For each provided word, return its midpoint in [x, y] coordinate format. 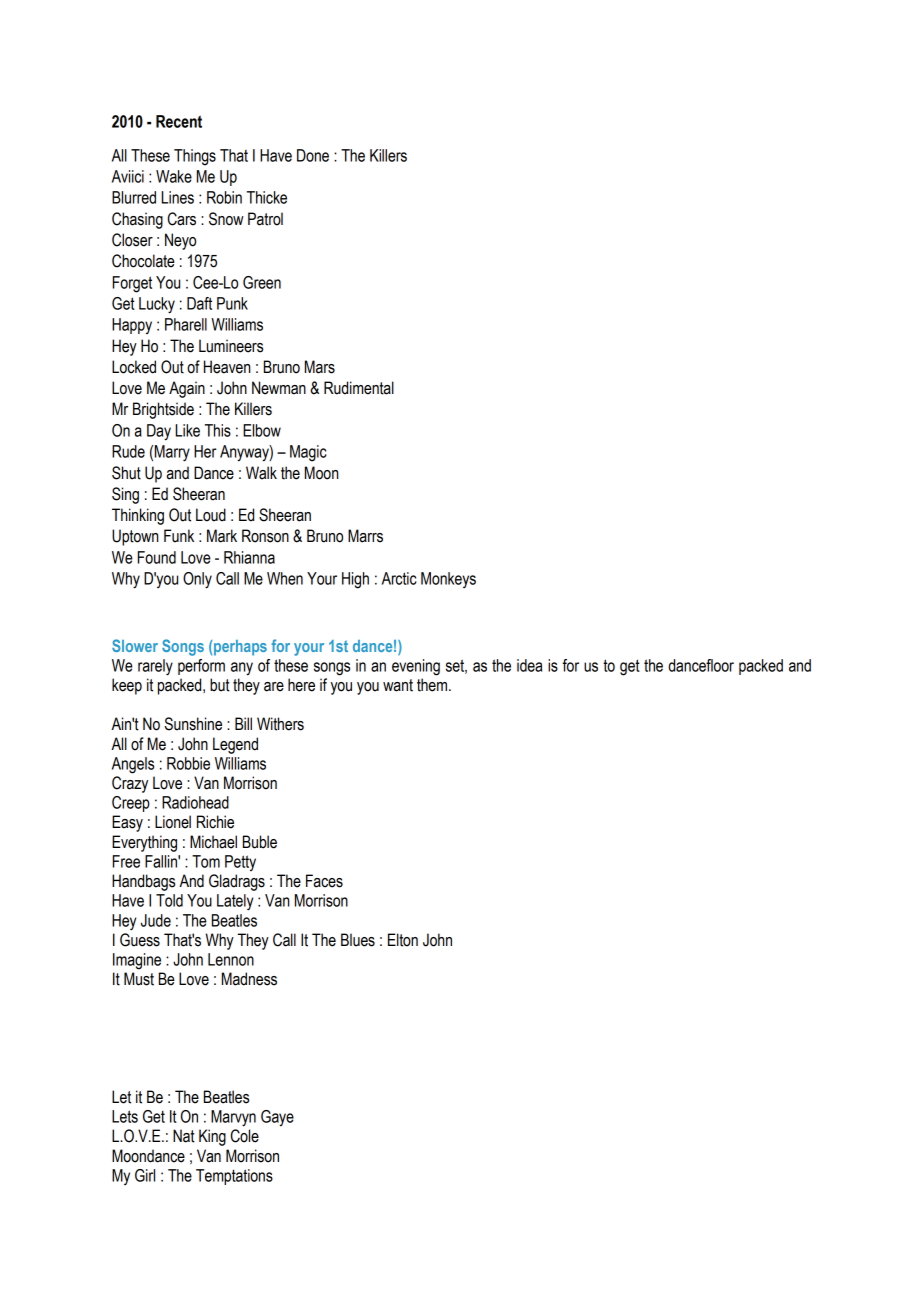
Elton [403, 940]
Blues [358, 940]
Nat [184, 1136]
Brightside [163, 410]
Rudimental [359, 388]
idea [529, 665]
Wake [174, 176]
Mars [320, 367]
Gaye [277, 1118]
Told [169, 900]
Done [313, 155]
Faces [324, 881]
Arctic [399, 578]
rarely [155, 667]
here [301, 685]
